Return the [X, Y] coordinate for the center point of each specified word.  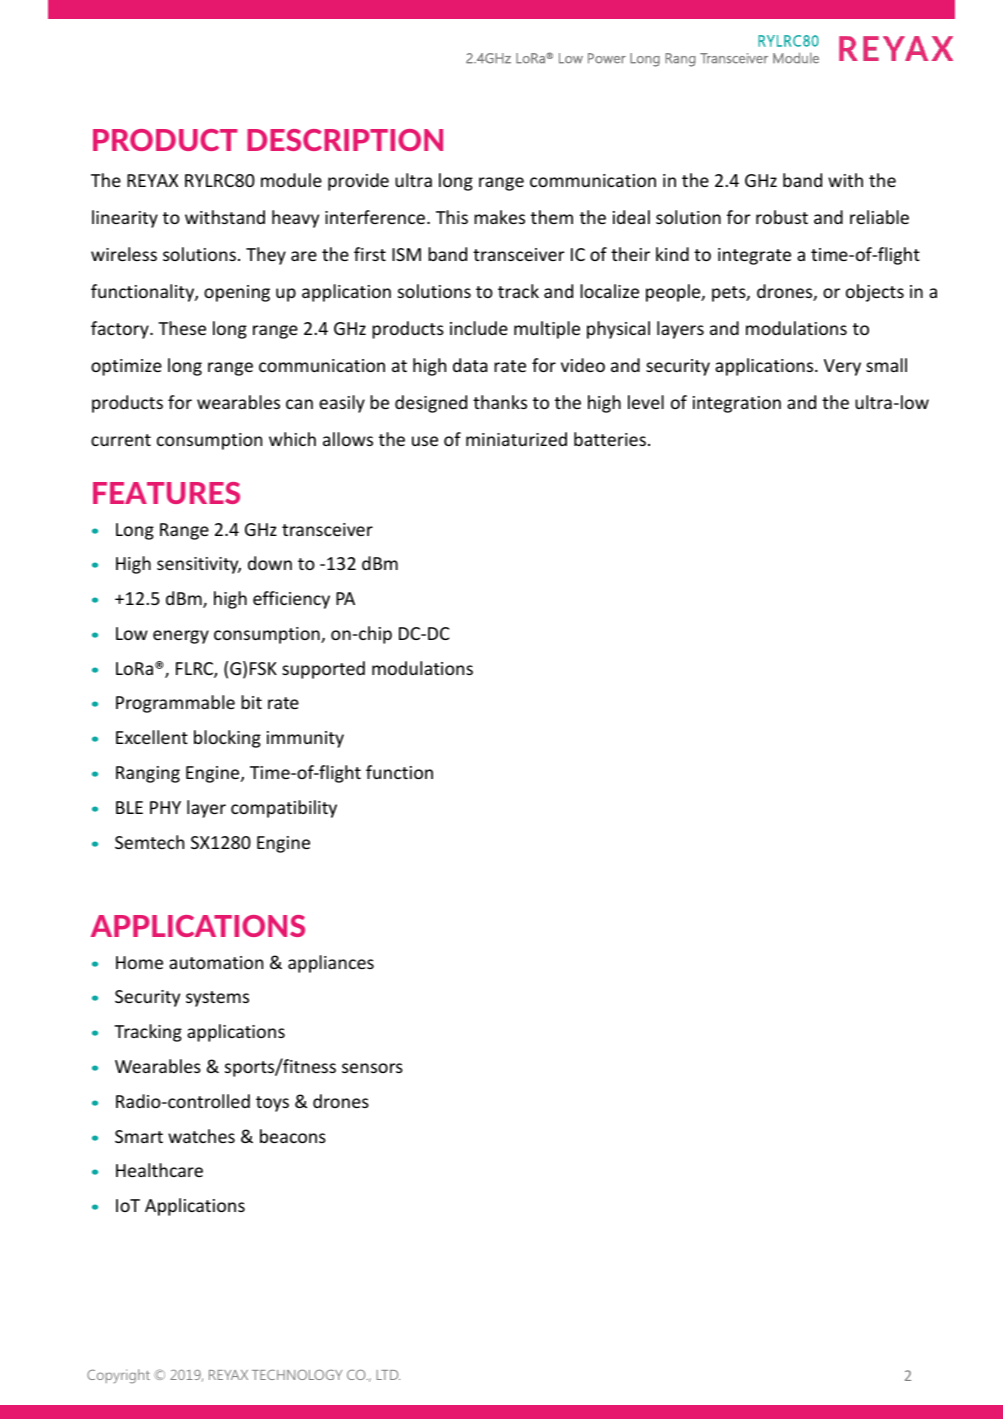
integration [737, 404]
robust [782, 217]
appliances [331, 964]
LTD [388, 1375]
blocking [227, 739]
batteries [610, 439]
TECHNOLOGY [297, 1374]
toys [272, 1104]
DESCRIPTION [345, 140]
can [299, 404]
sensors [372, 1068]
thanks [500, 402]
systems [217, 999]
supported [323, 670]
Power [607, 58]
